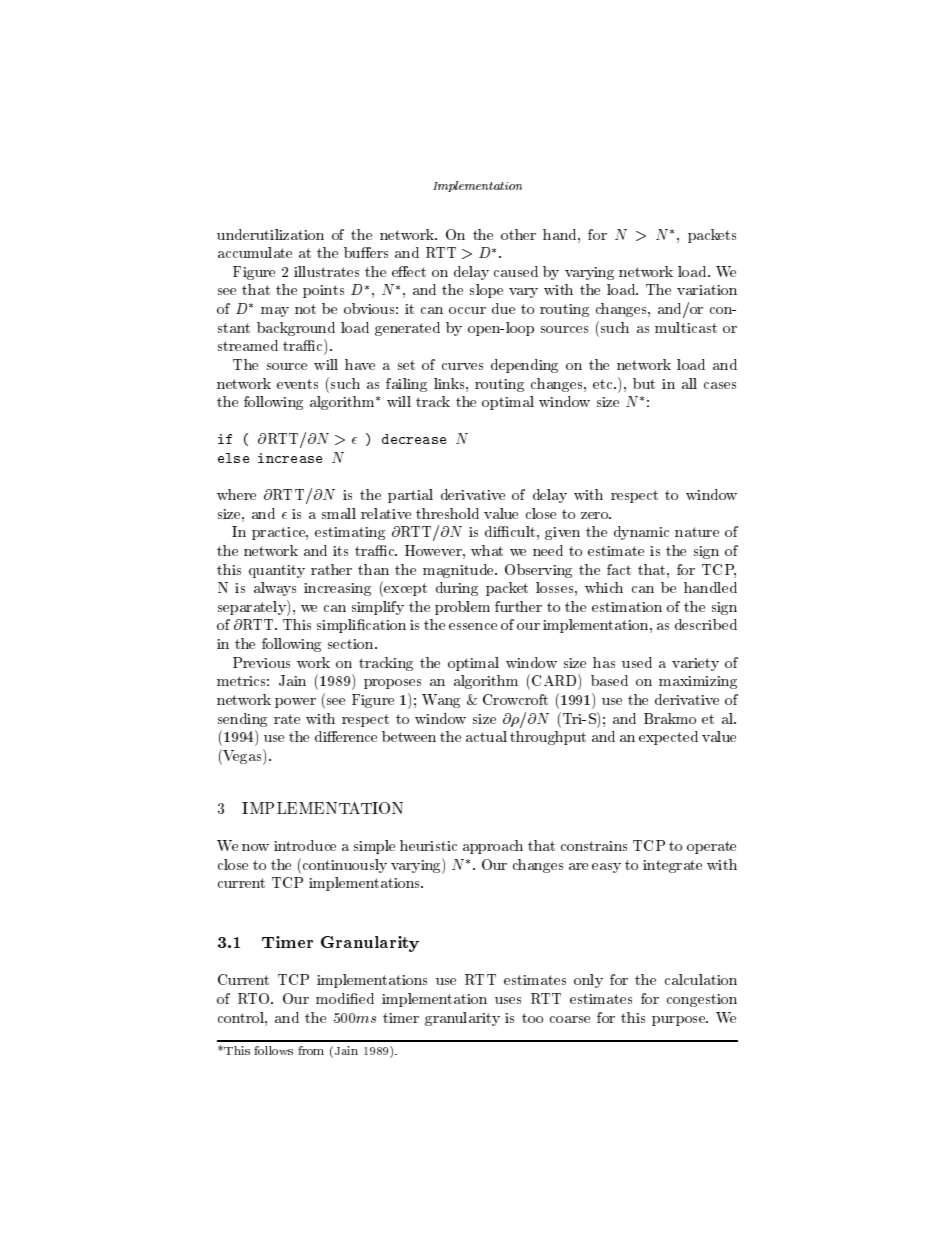  What do you see at coordinates (606, 868) in the document?
I see `easy` at bounding box center [606, 868].
